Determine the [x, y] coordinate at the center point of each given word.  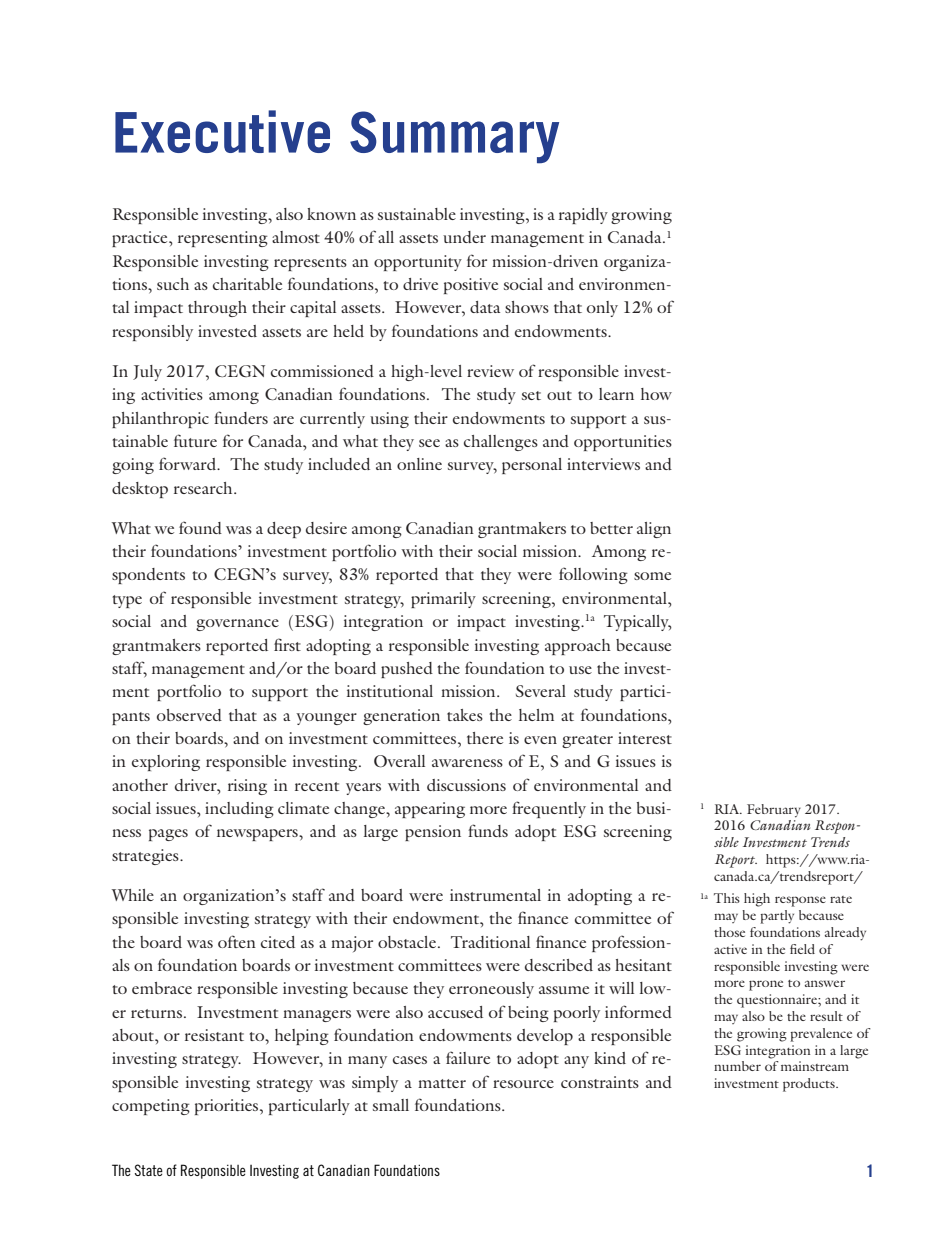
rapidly [583, 216]
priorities [228, 1107]
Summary [454, 137]
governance [237, 625]
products [810, 1085]
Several [541, 691]
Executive [222, 131]
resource [523, 1084]
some [652, 576]
